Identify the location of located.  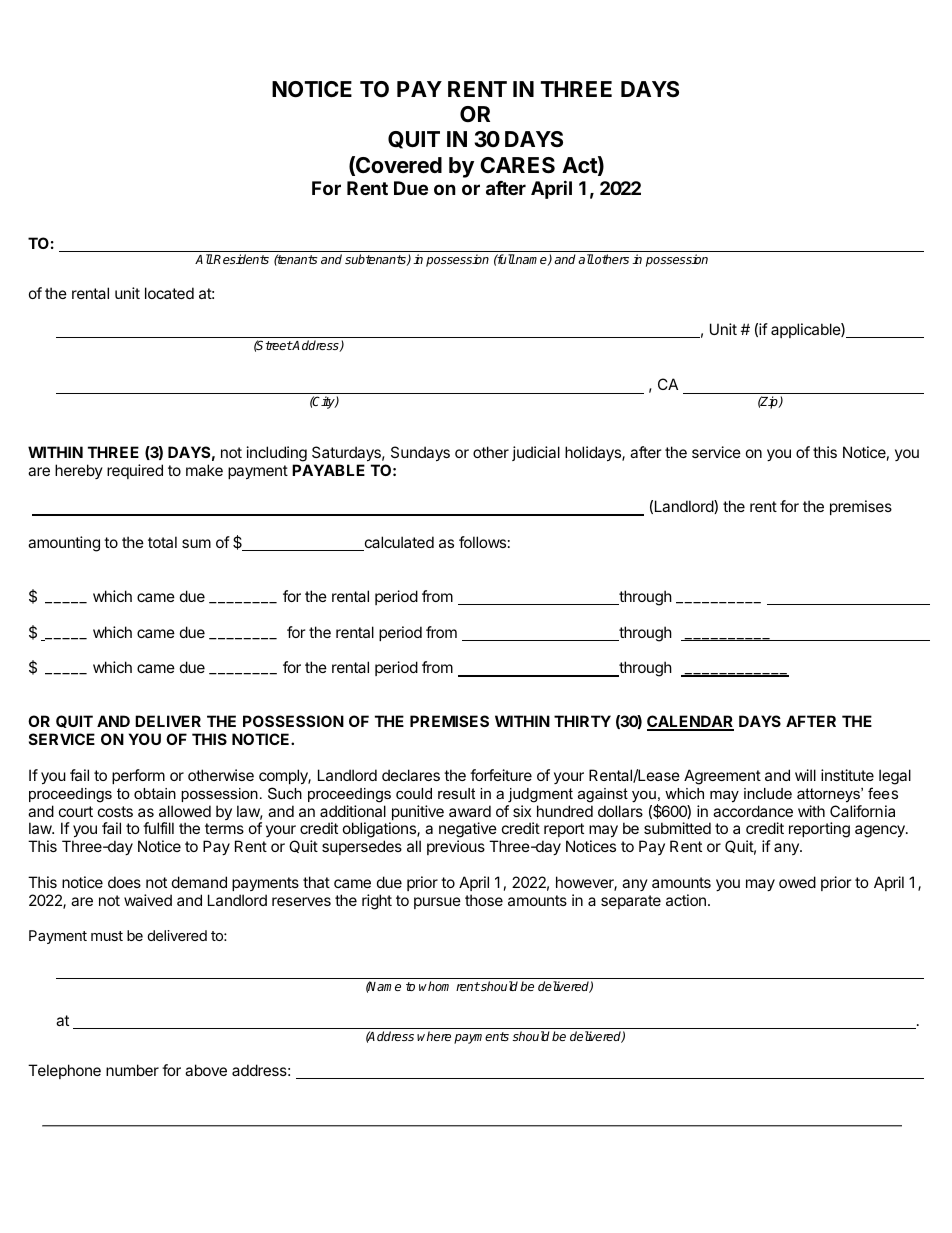
(169, 293).
